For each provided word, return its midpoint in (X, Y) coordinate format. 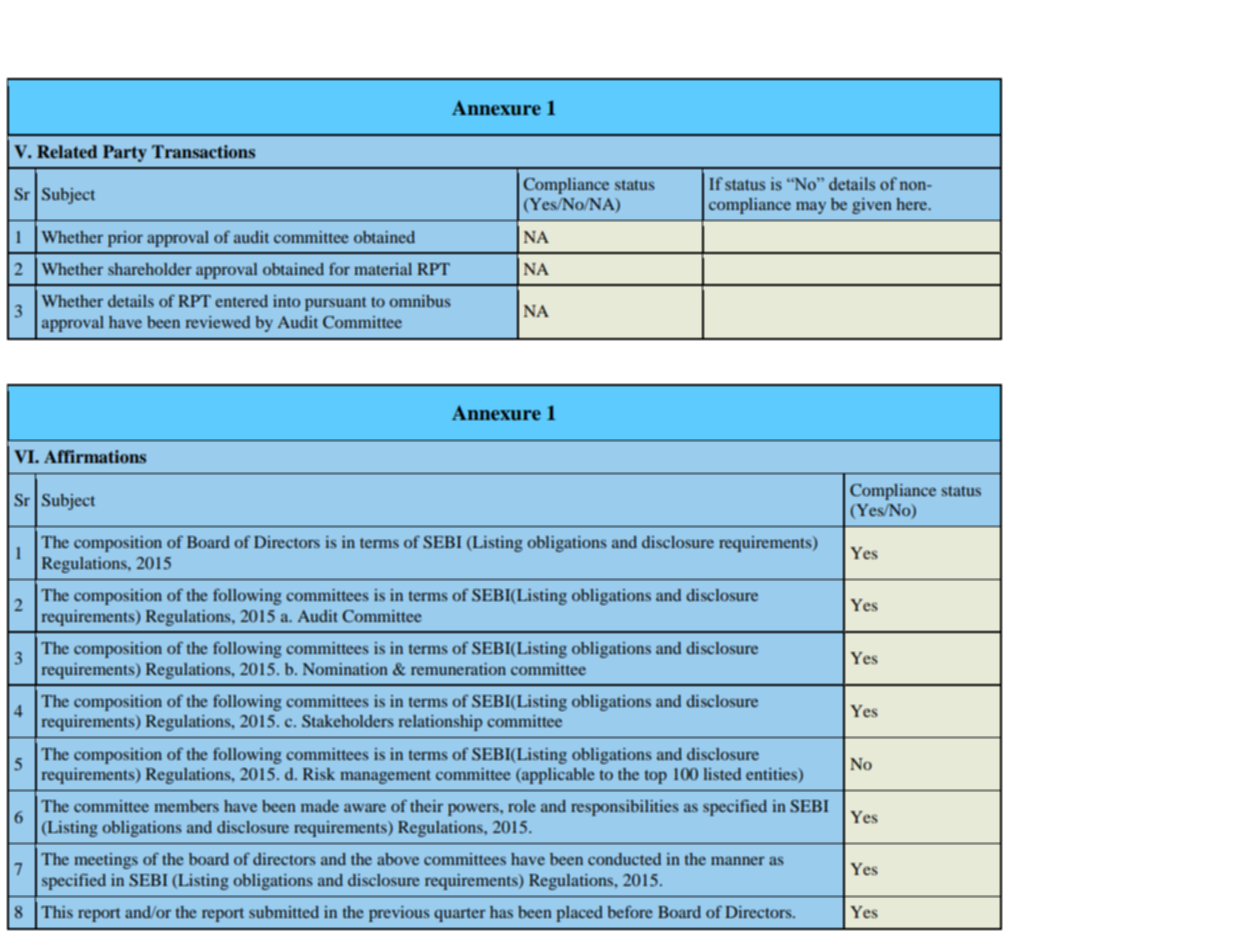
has (501, 912)
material (383, 269)
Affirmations (95, 457)
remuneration (458, 669)
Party (125, 153)
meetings (106, 861)
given (872, 206)
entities (772, 775)
